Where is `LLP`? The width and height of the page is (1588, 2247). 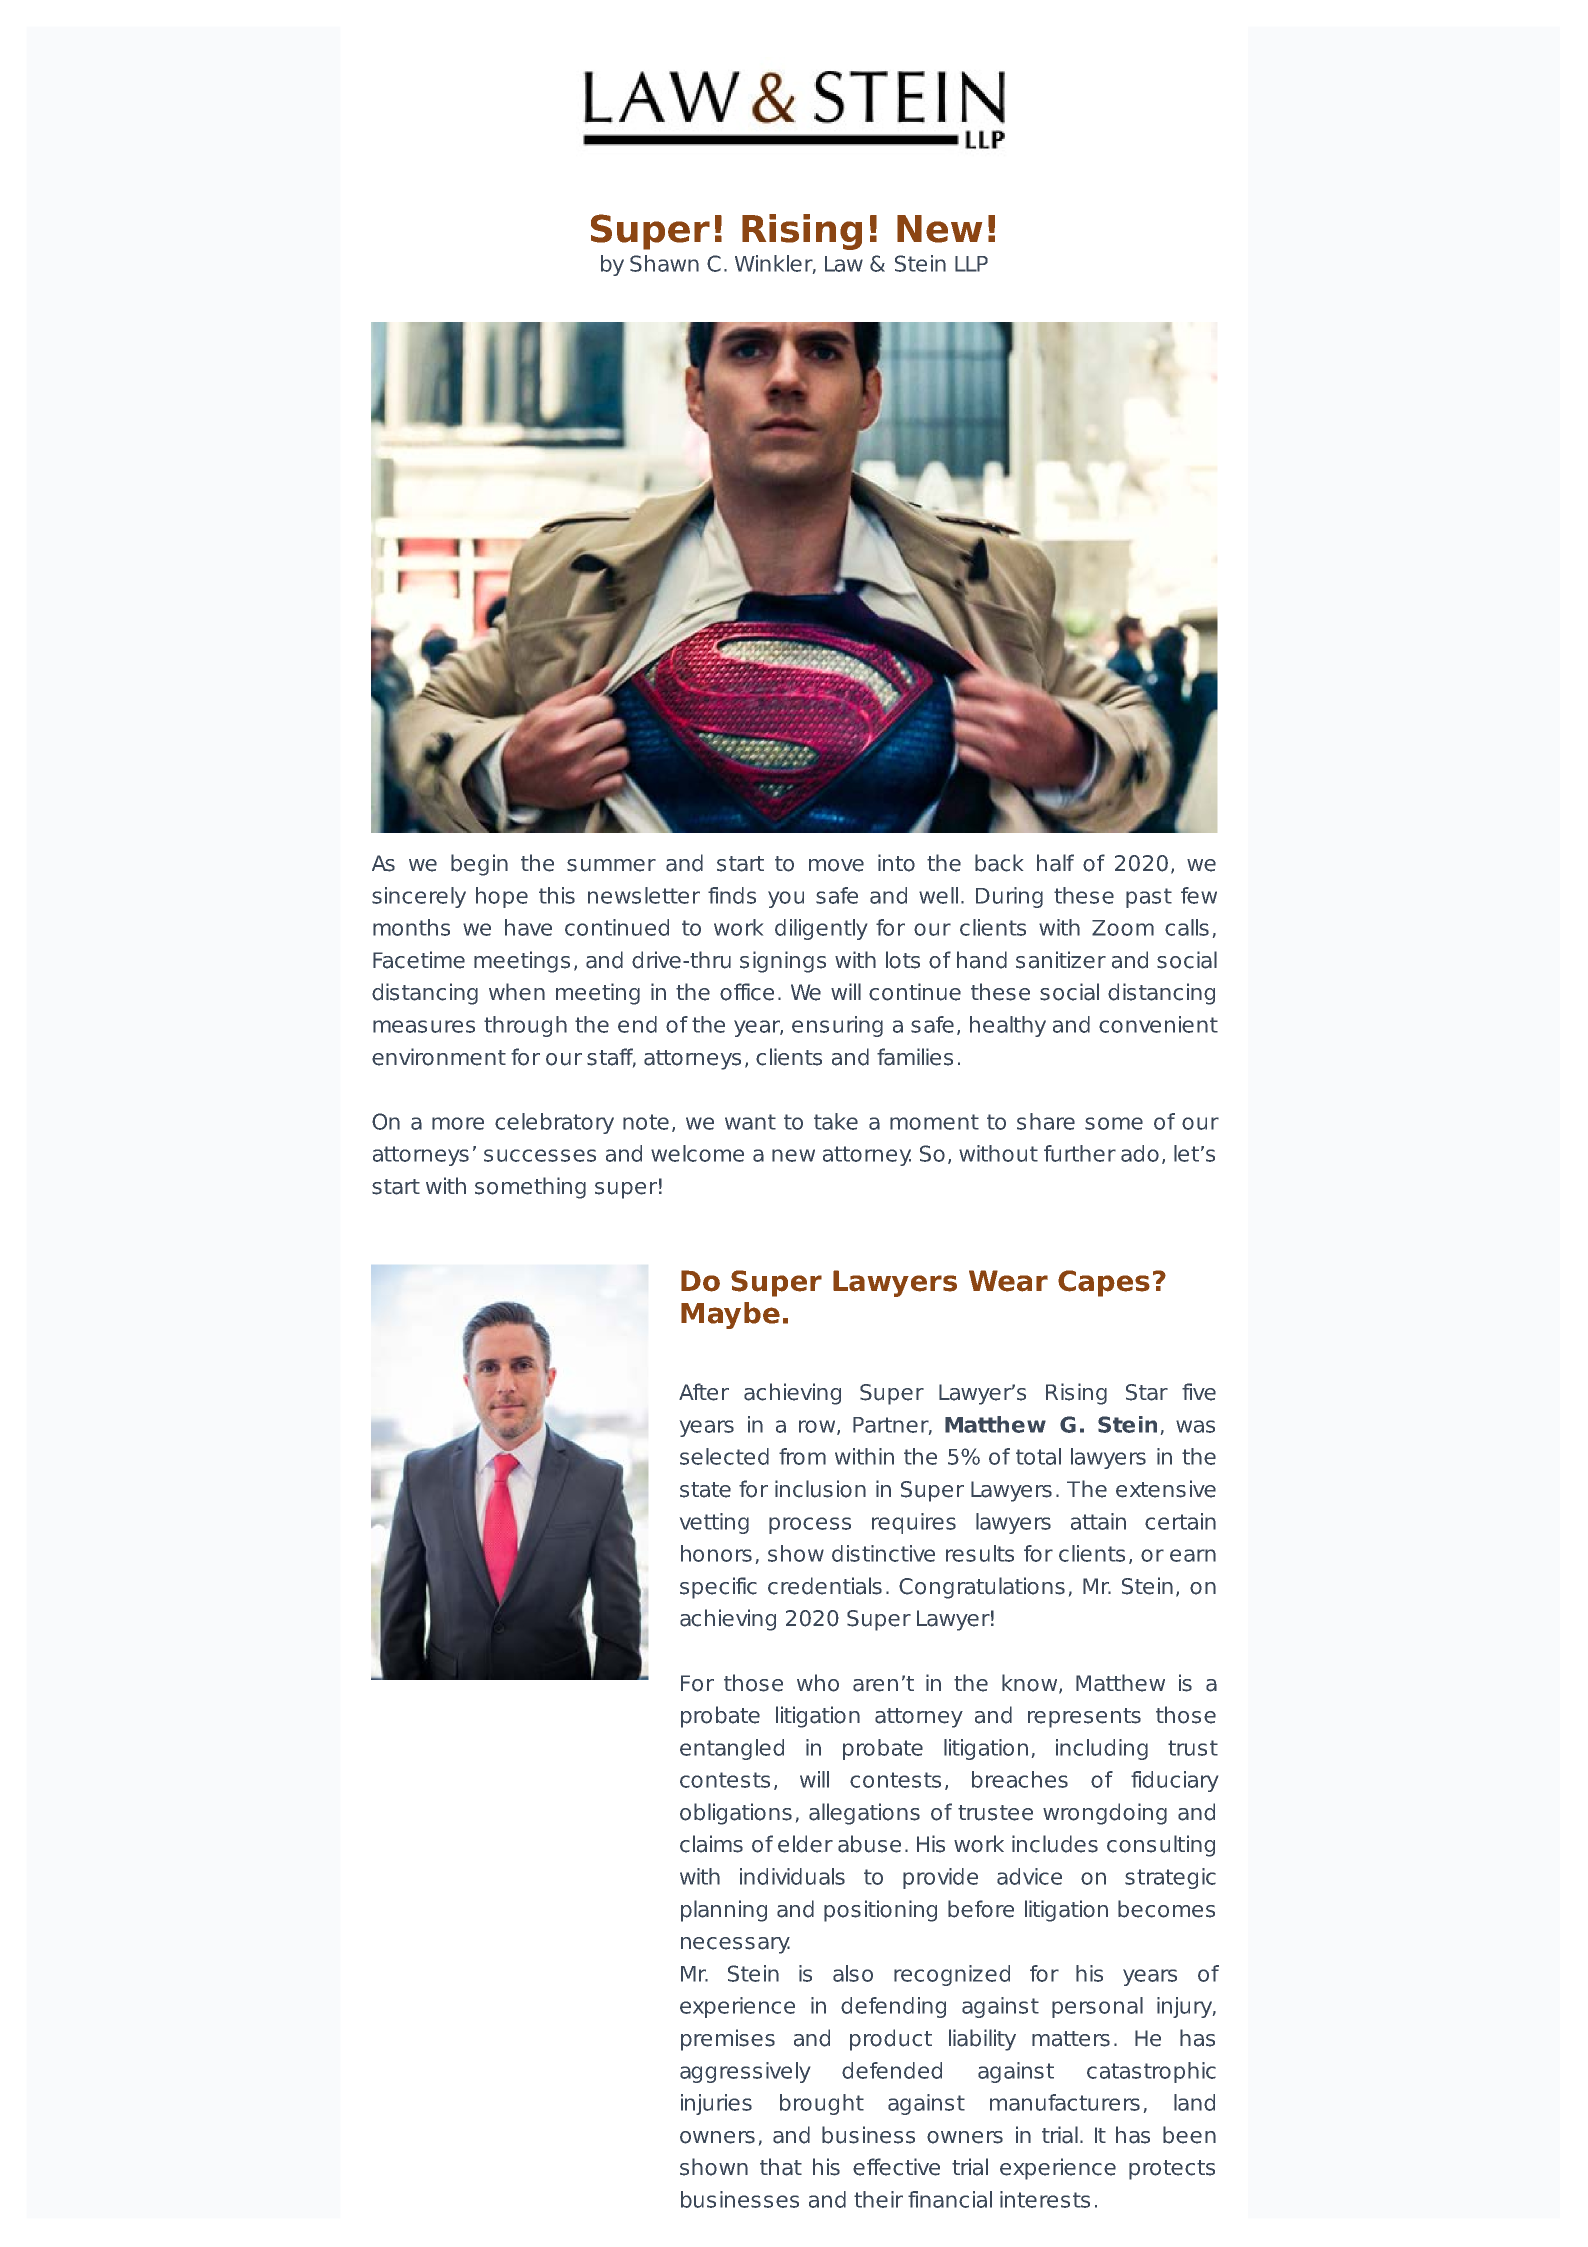 LLP is located at coordinates (971, 264).
